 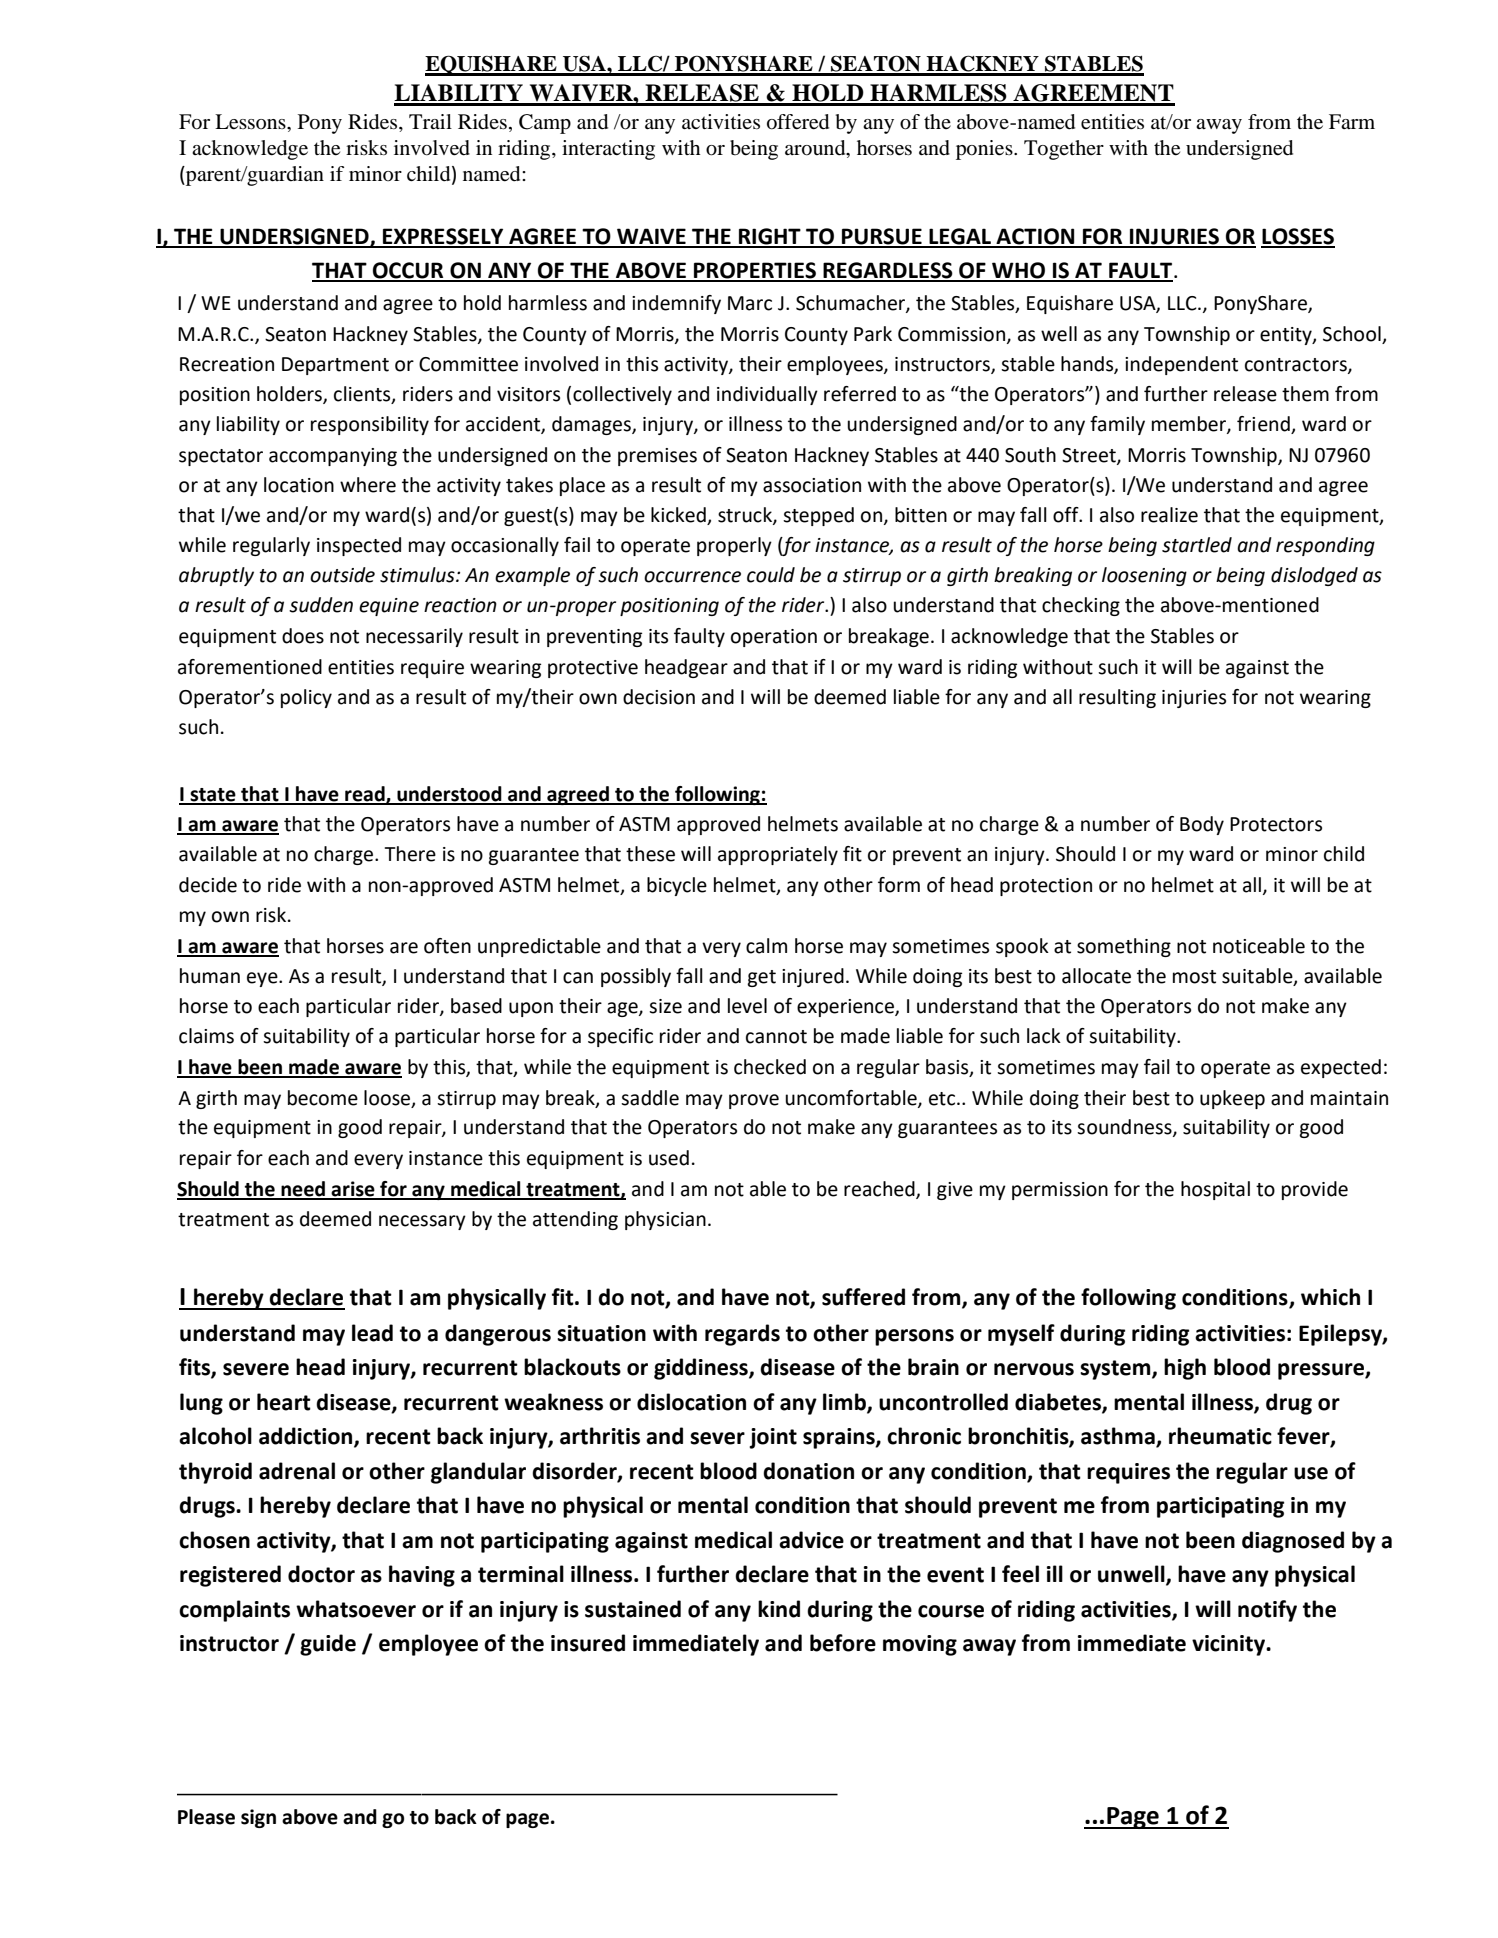 I want to click on hospital, so click(x=1215, y=1190).
